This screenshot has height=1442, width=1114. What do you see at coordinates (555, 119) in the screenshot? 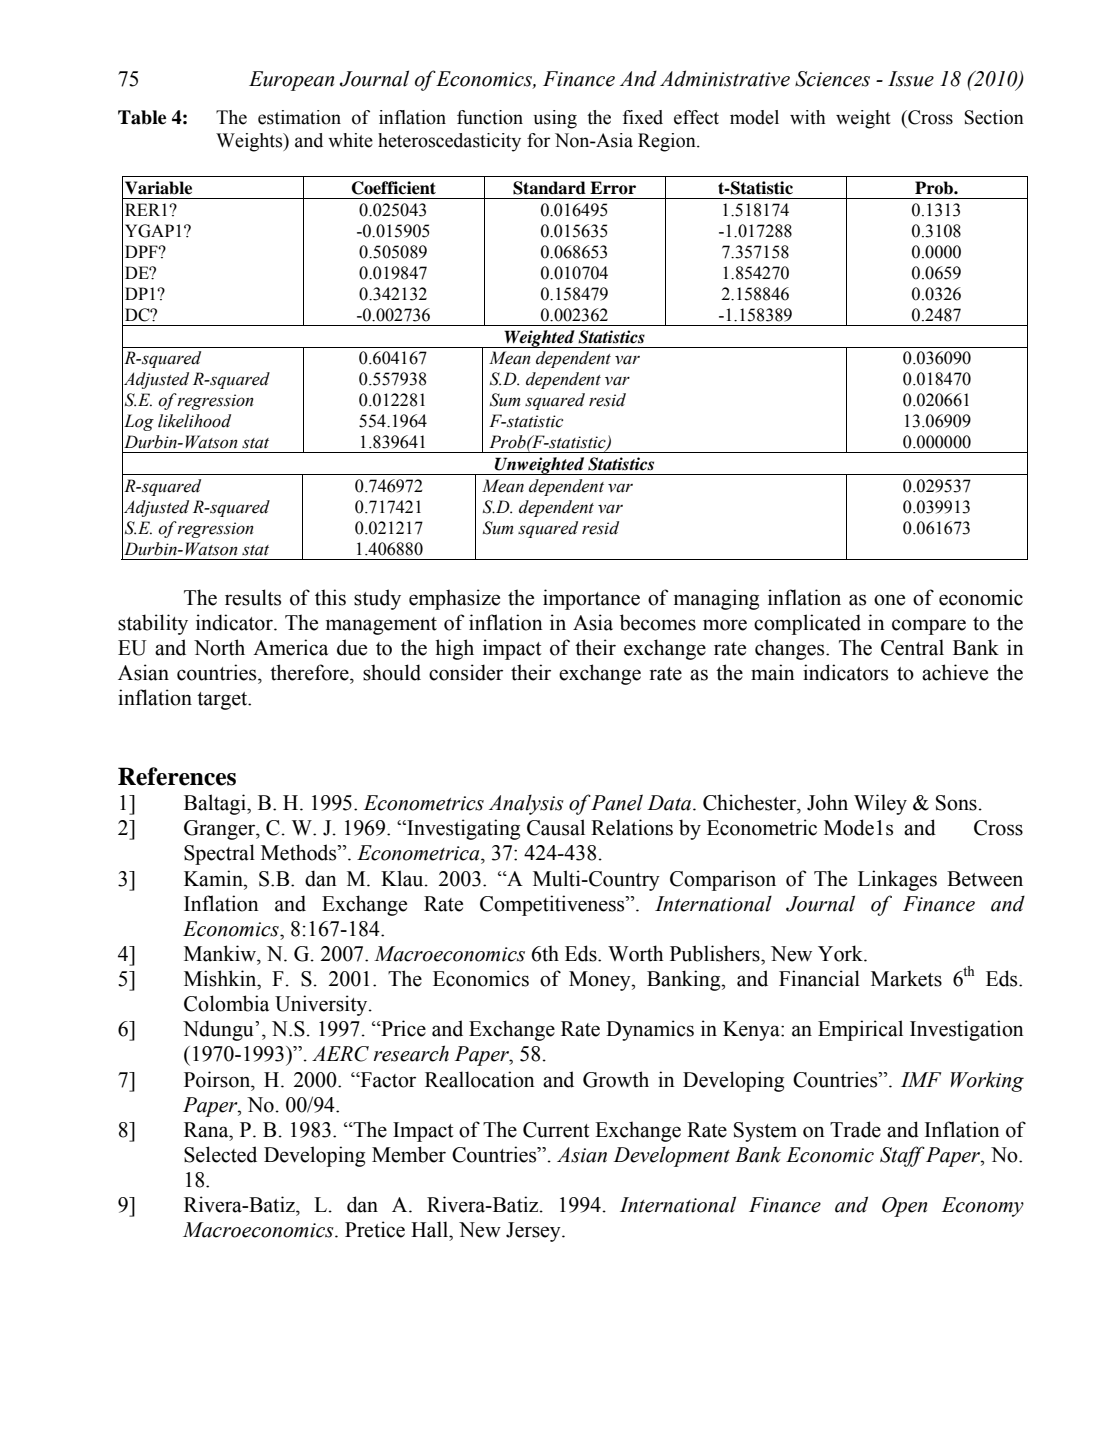
I see `using` at bounding box center [555, 119].
